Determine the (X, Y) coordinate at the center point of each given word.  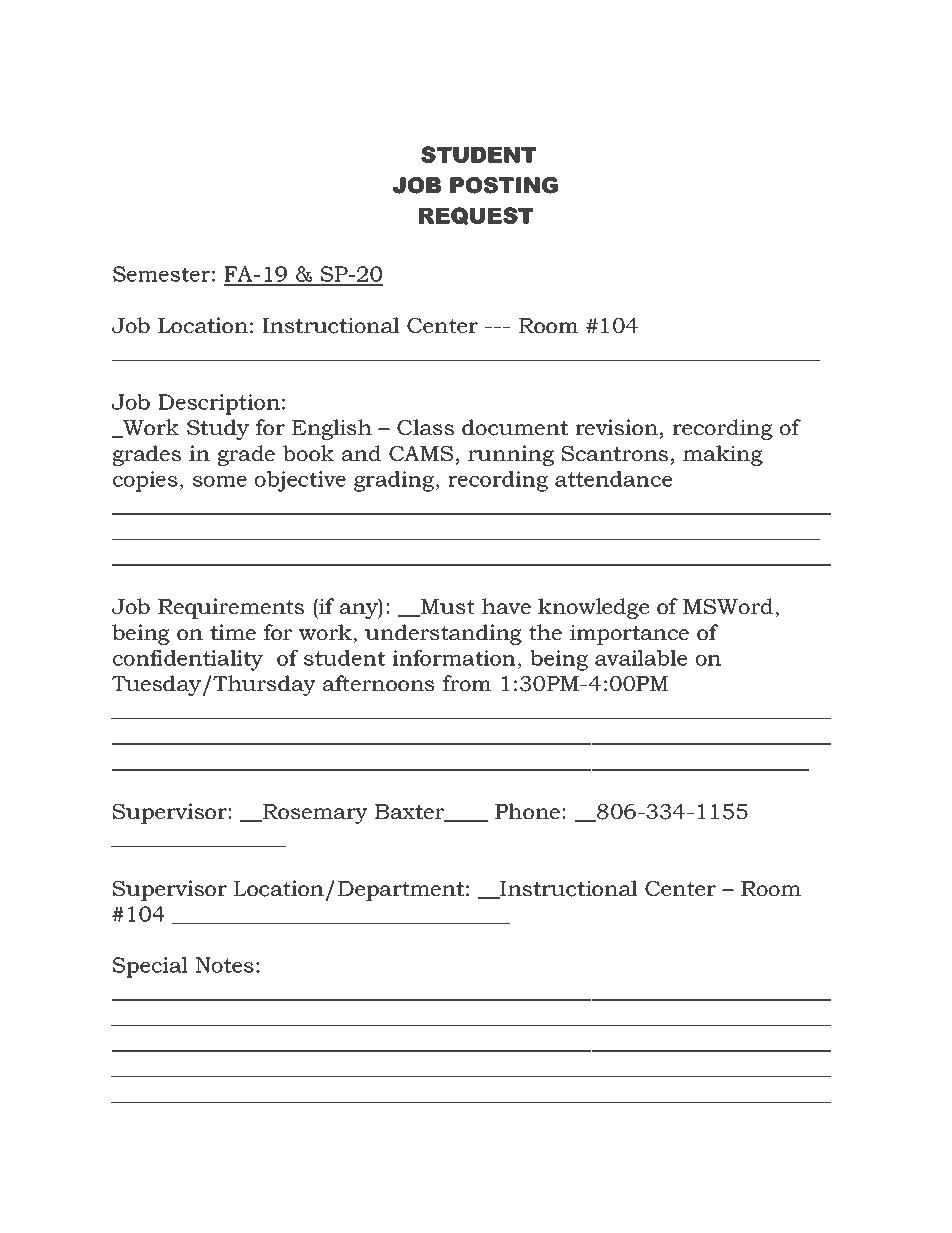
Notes (225, 965)
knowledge (593, 608)
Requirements (231, 608)
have (506, 606)
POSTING (504, 185)
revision (617, 427)
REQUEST (476, 216)
